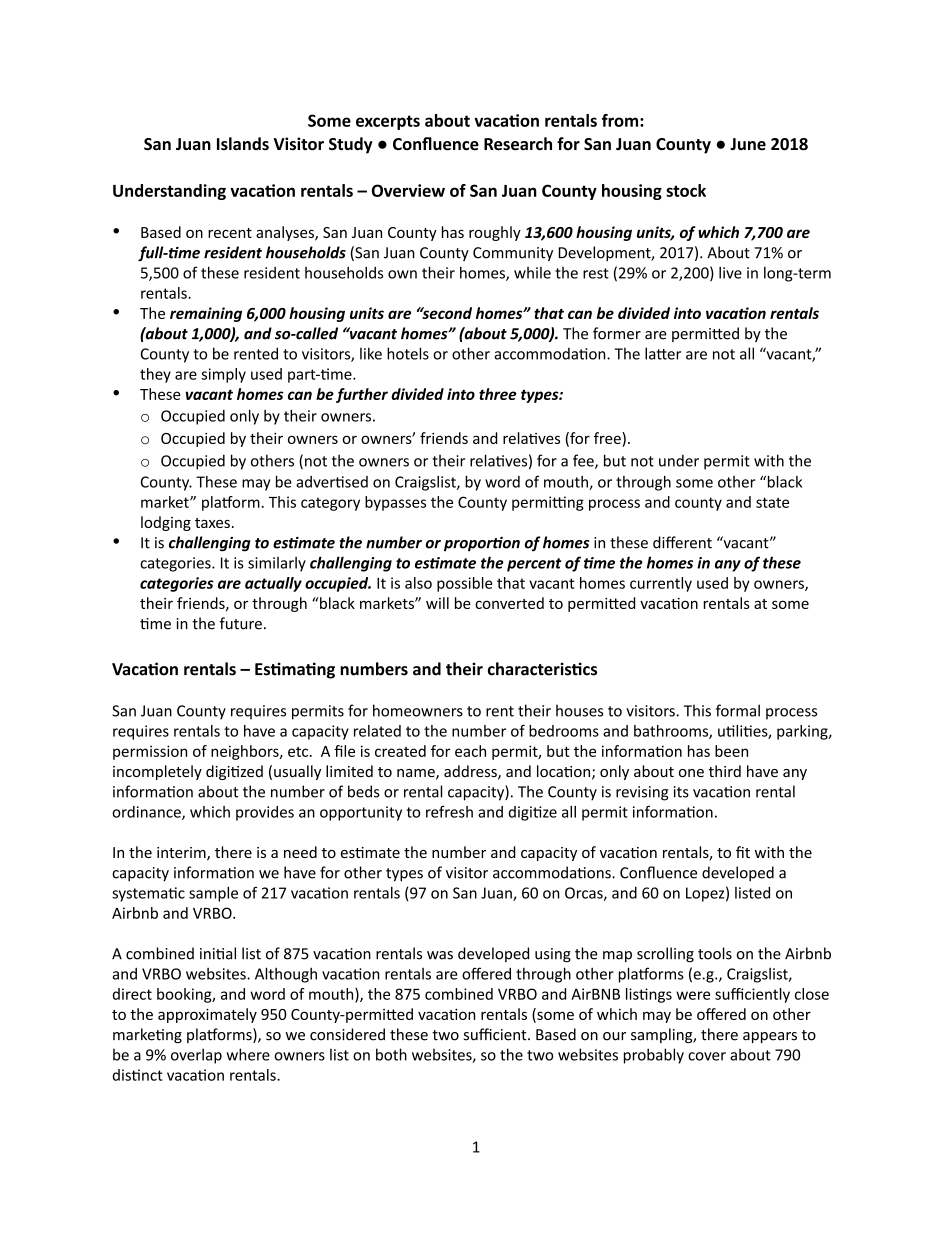  I want to click on live, so click(730, 272).
